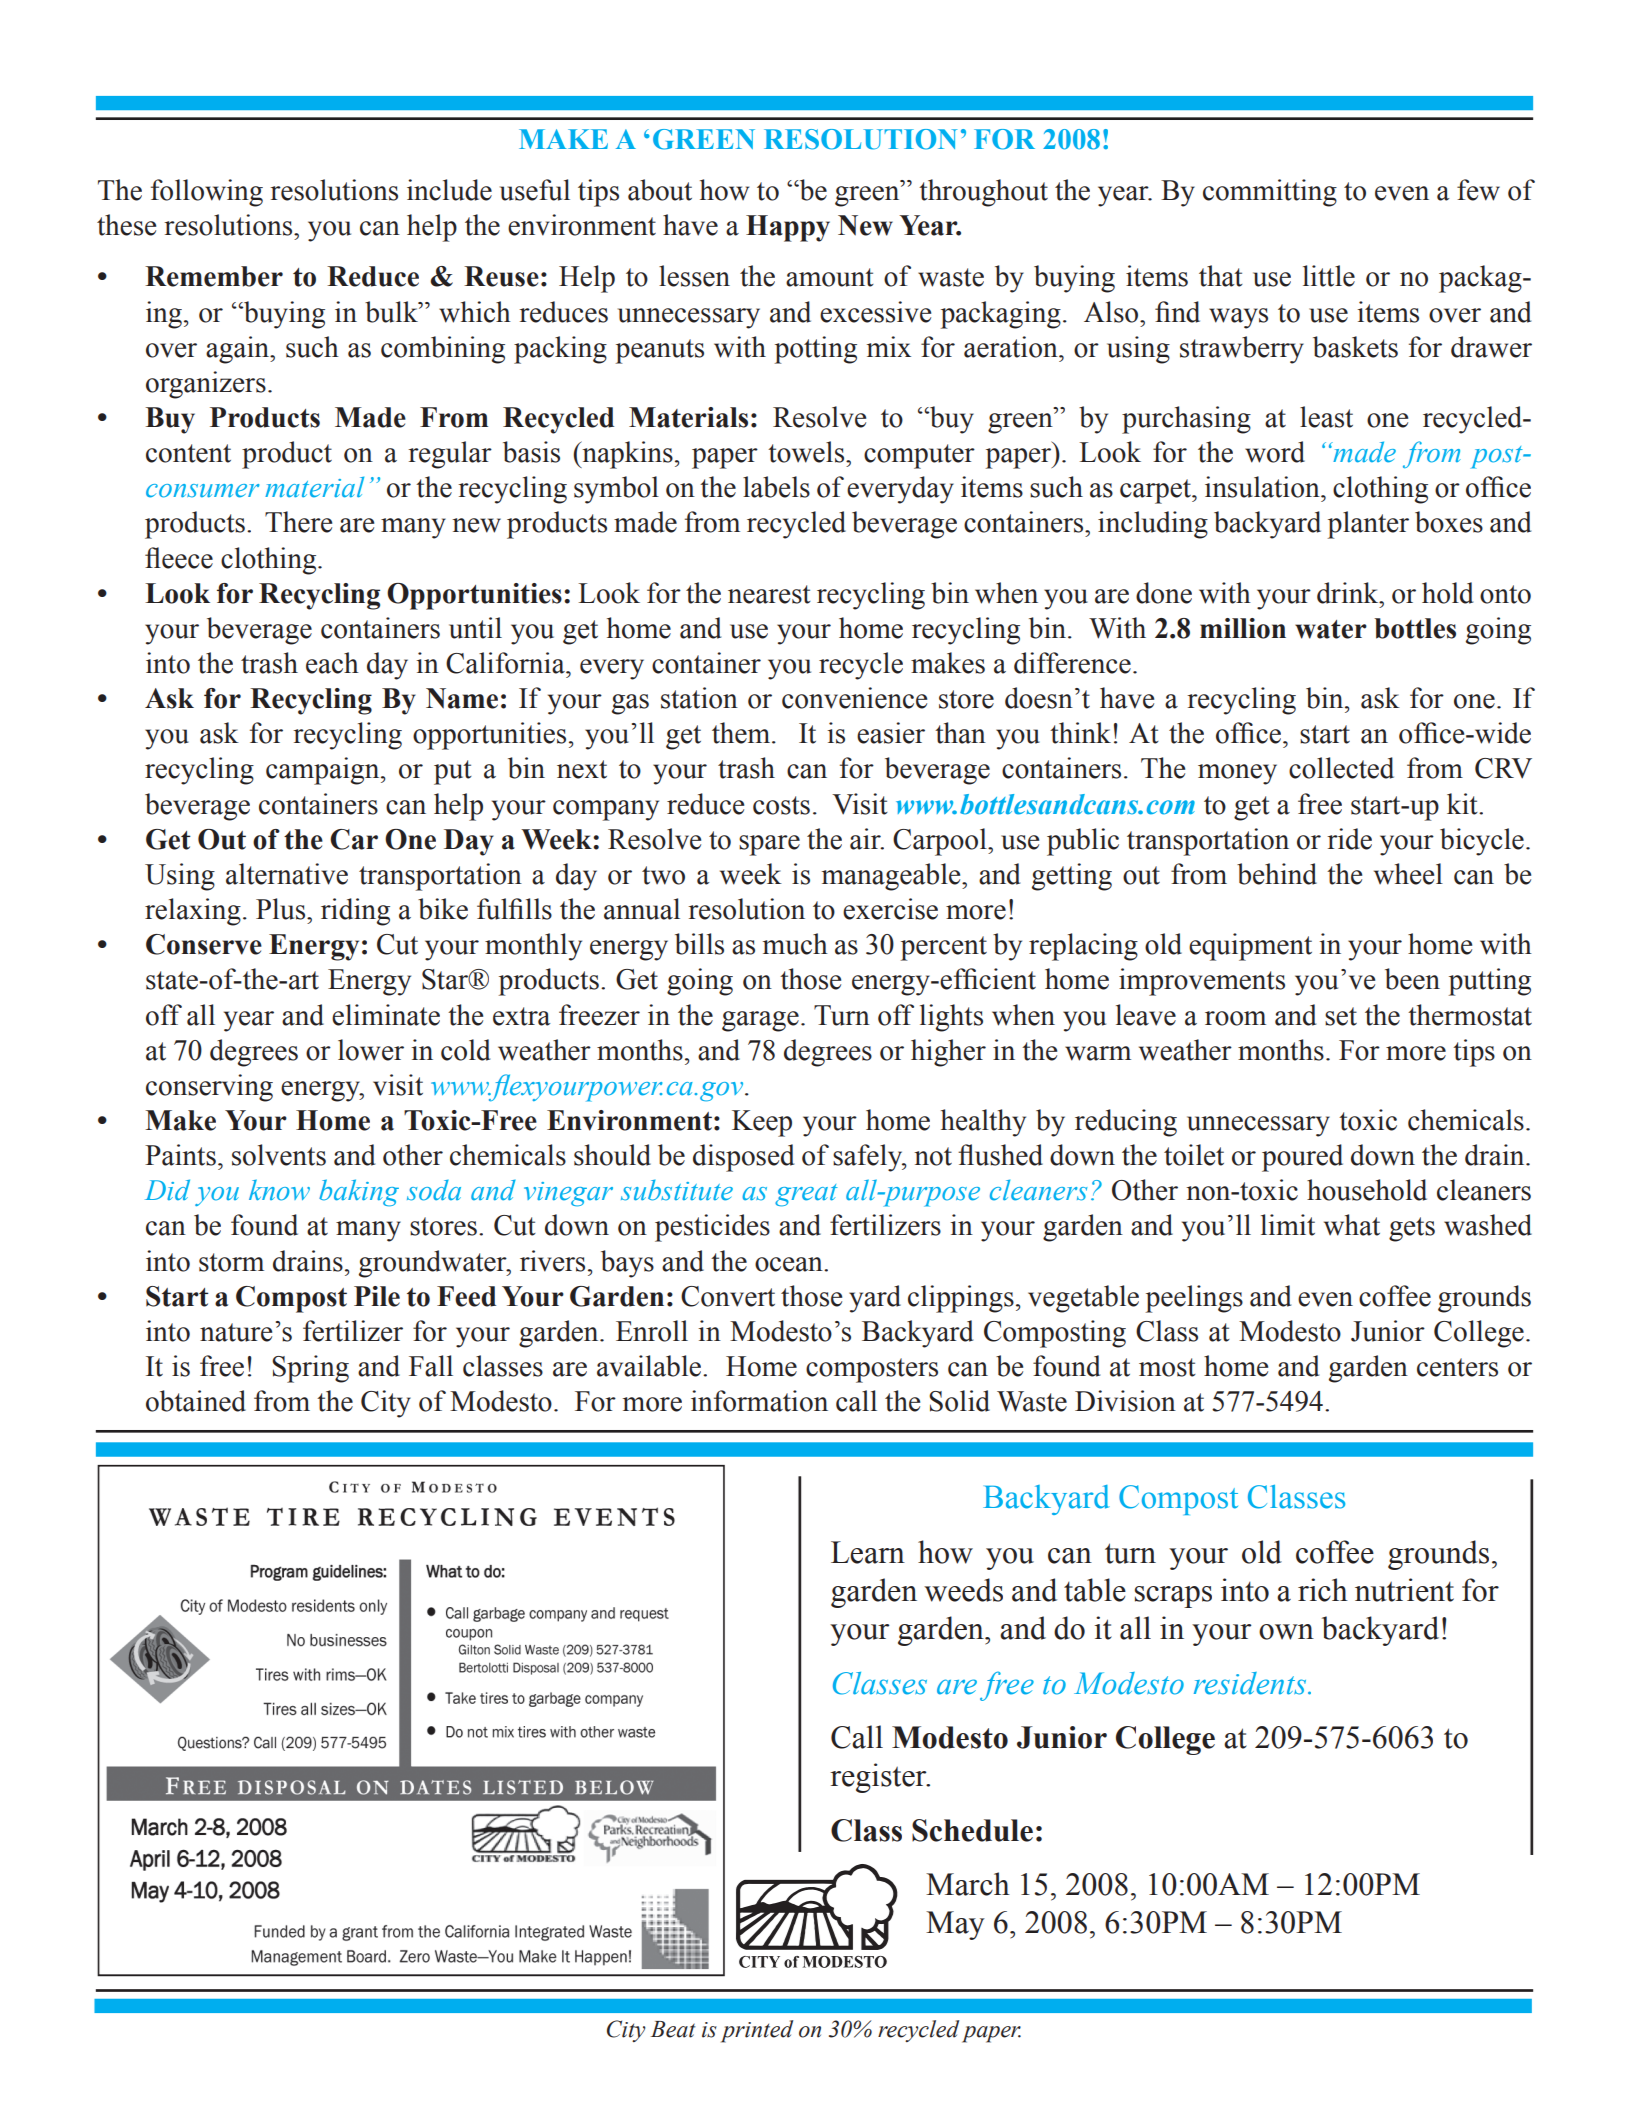 The width and height of the screenshot is (1629, 2109). What do you see at coordinates (788, 228) in the screenshot?
I see `Happy` at bounding box center [788, 228].
